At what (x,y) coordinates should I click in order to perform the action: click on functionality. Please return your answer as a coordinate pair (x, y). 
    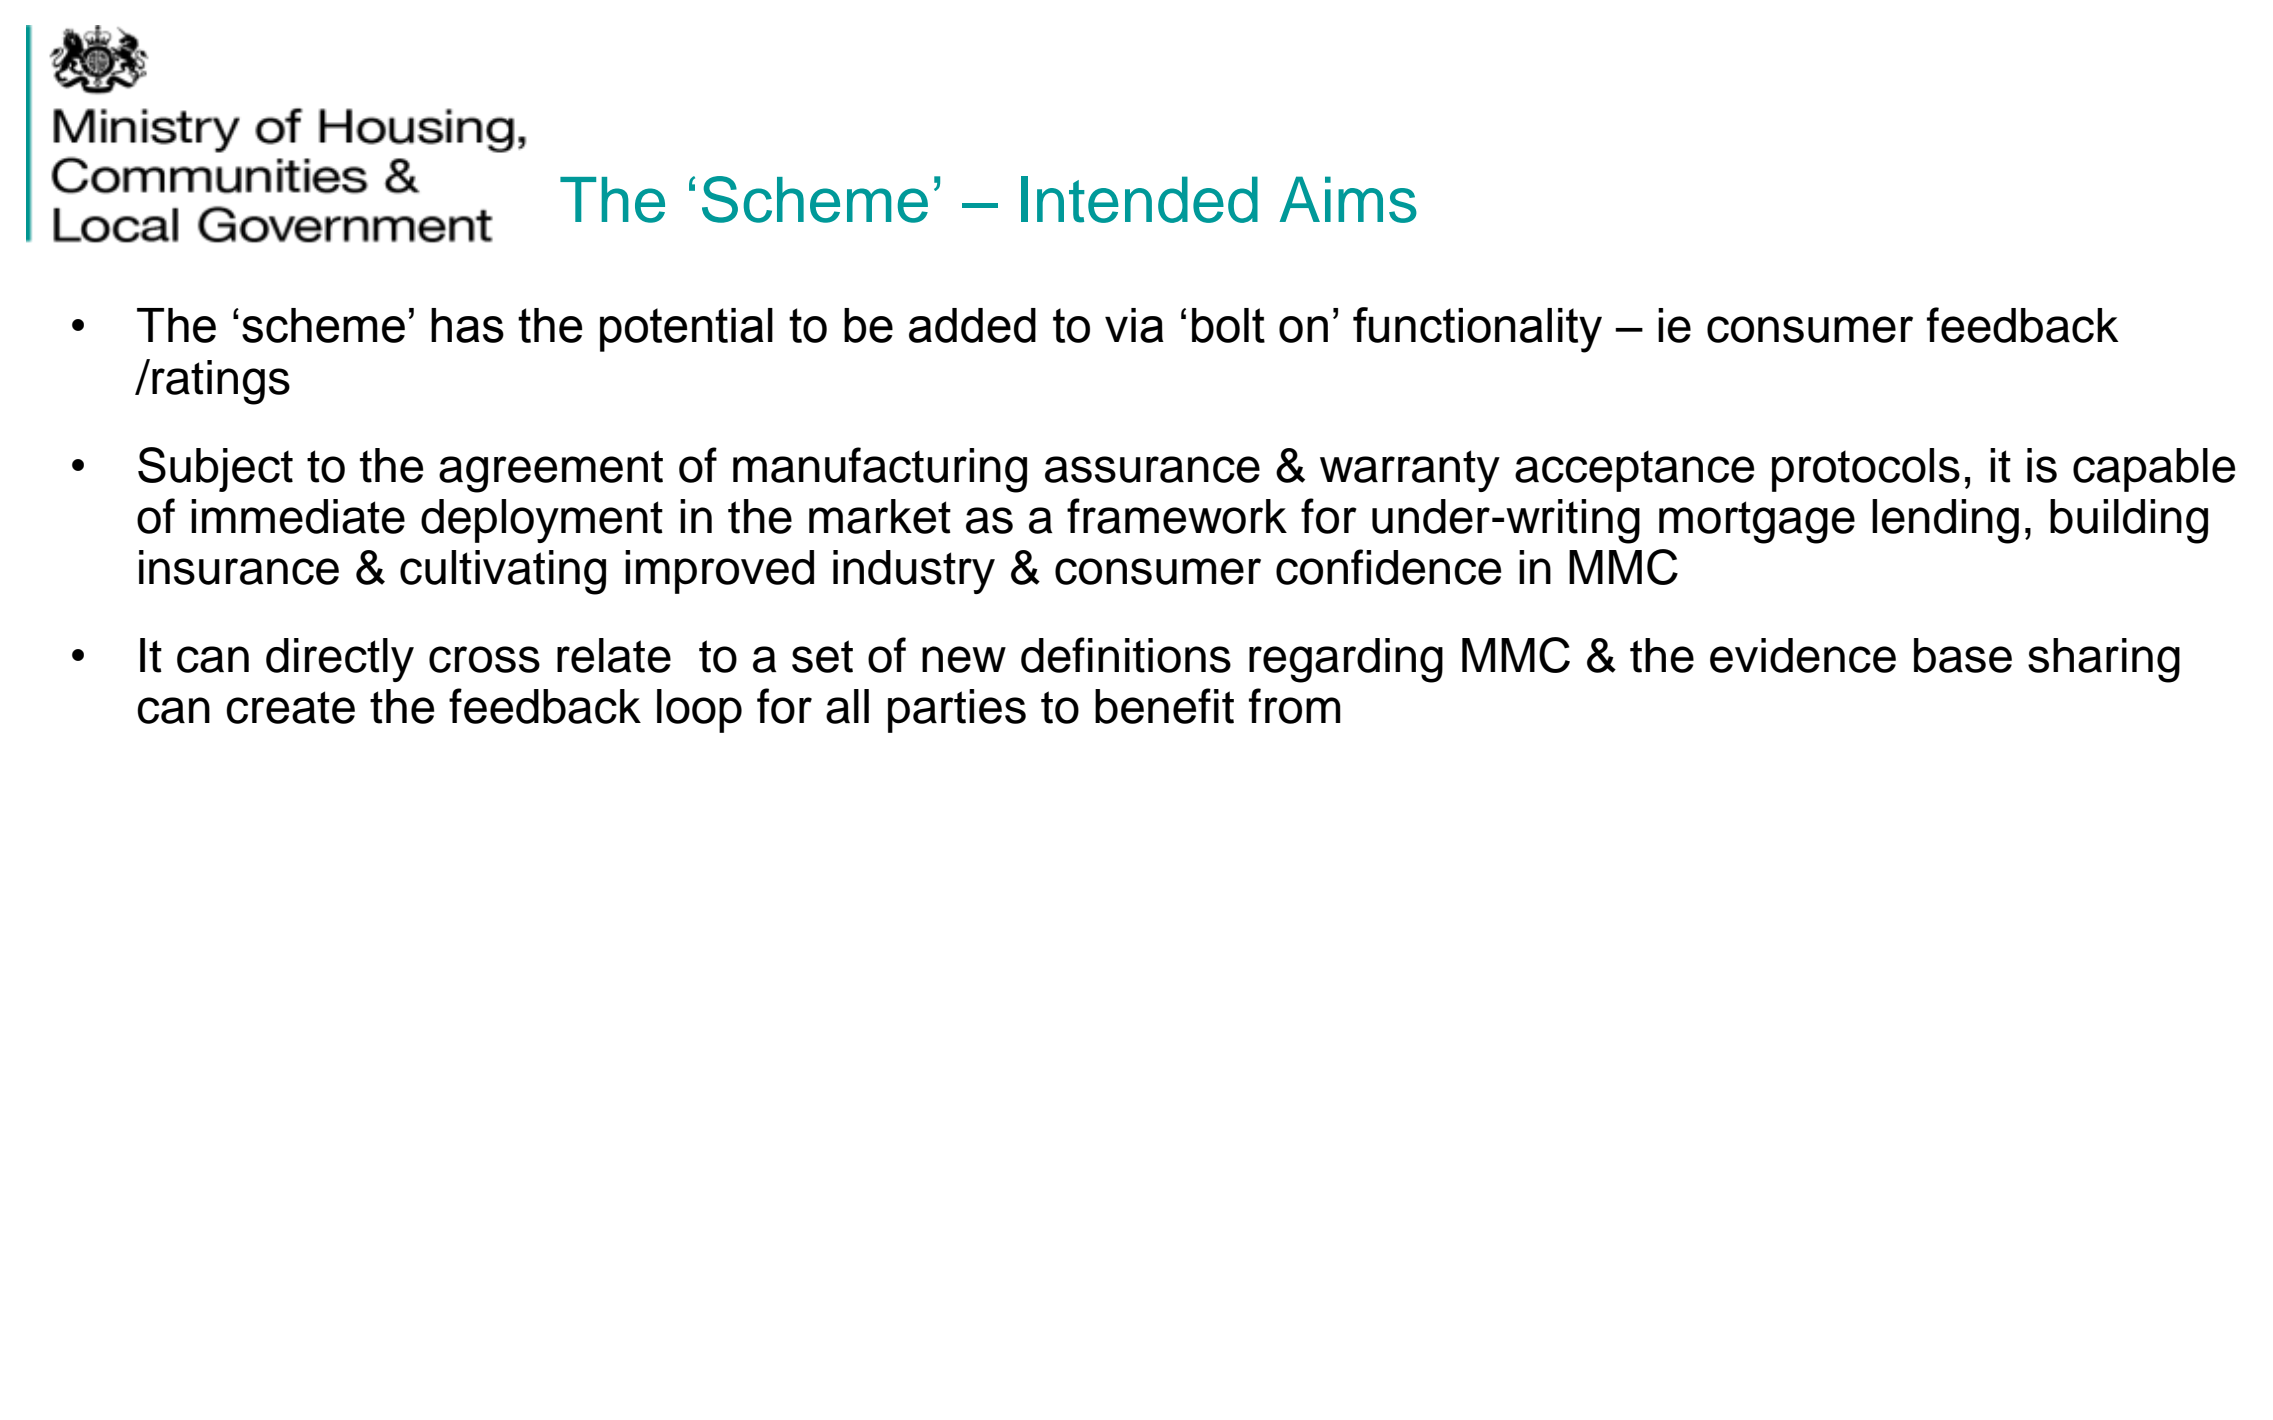
    Looking at the image, I should click on (1477, 330).
